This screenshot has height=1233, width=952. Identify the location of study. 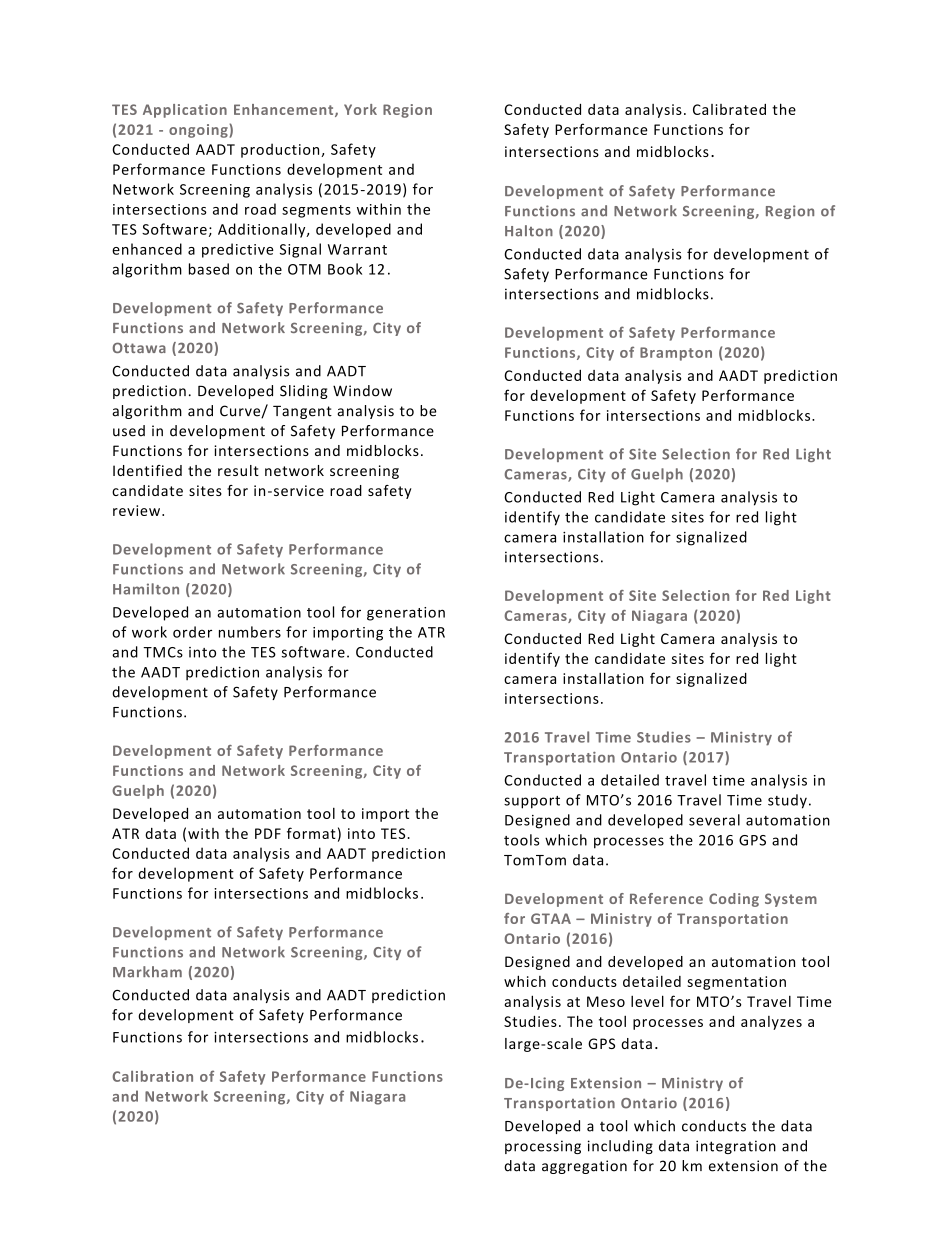
(787, 801).
